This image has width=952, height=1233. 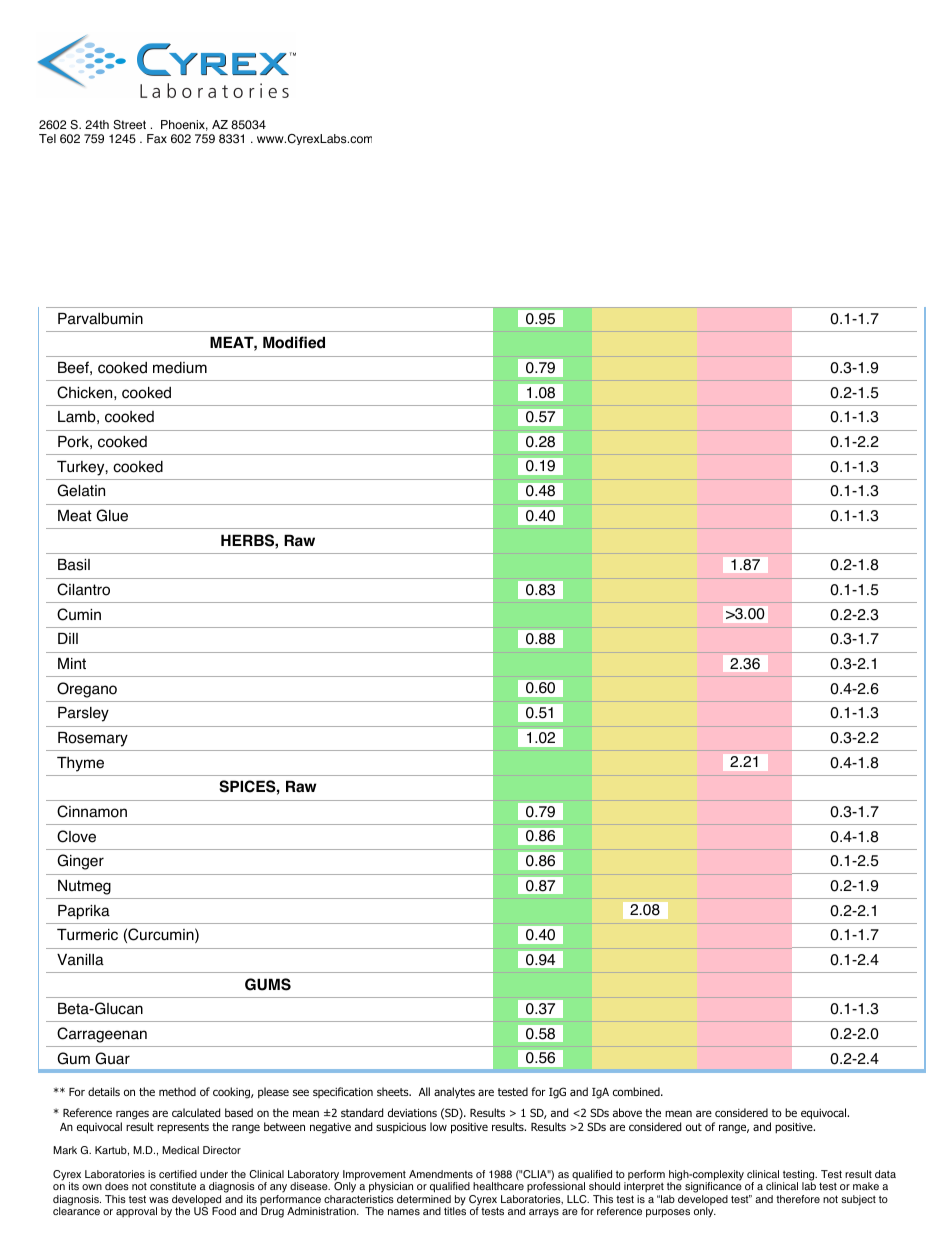 I want to click on constitute, so click(x=173, y=1186).
